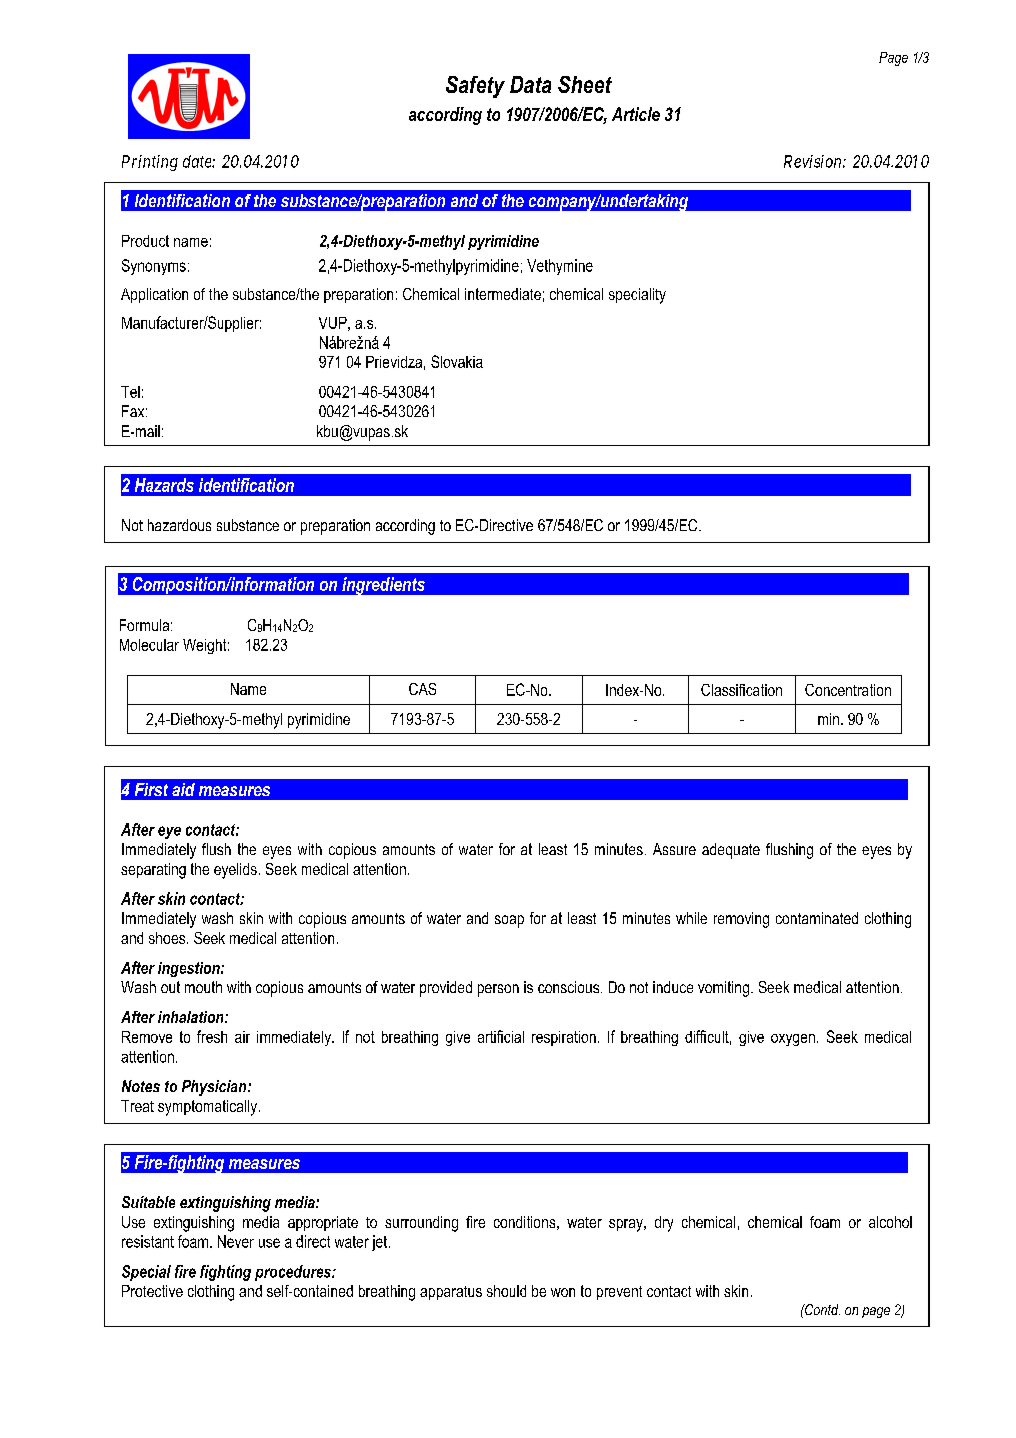  Describe the element at coordinates (236, 1241) in the screenshot. I see `Never` at that location.
